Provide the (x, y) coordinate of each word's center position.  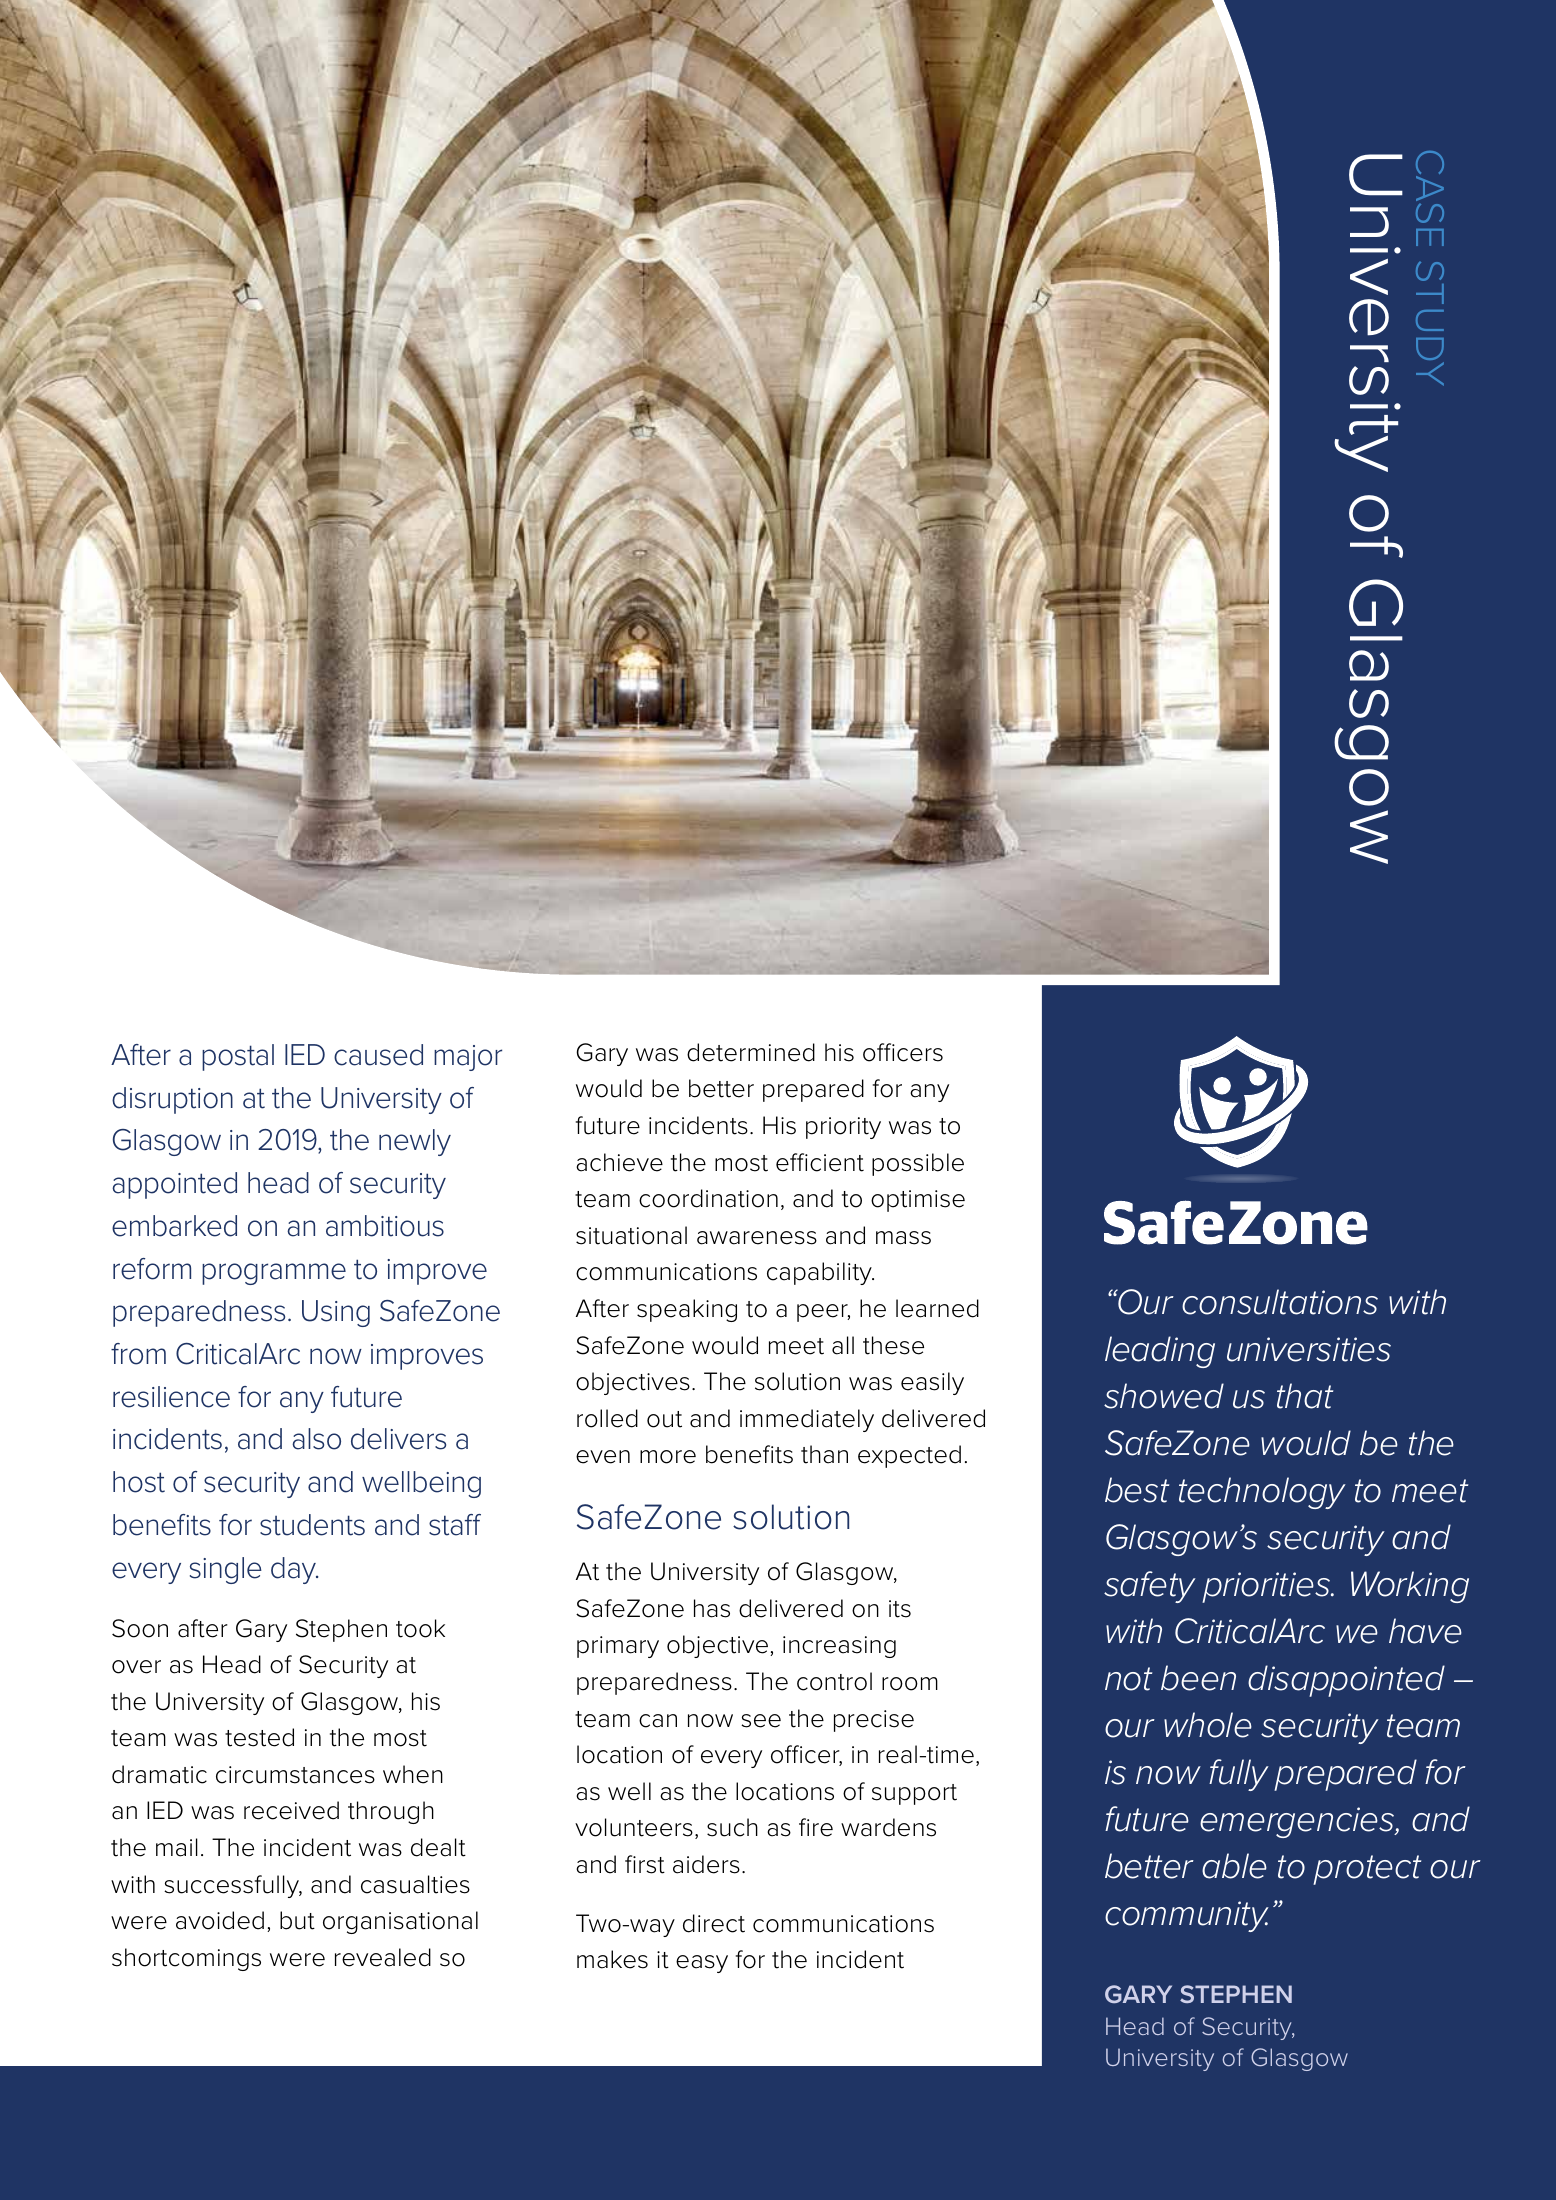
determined (751, 1052)
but (297, 1920)
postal (238, 1057)
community (1187, 1916)
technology (1262, 1493)
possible (918, 1164)
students (312, 1525)
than (824, 1454)
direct (714, 1923)
